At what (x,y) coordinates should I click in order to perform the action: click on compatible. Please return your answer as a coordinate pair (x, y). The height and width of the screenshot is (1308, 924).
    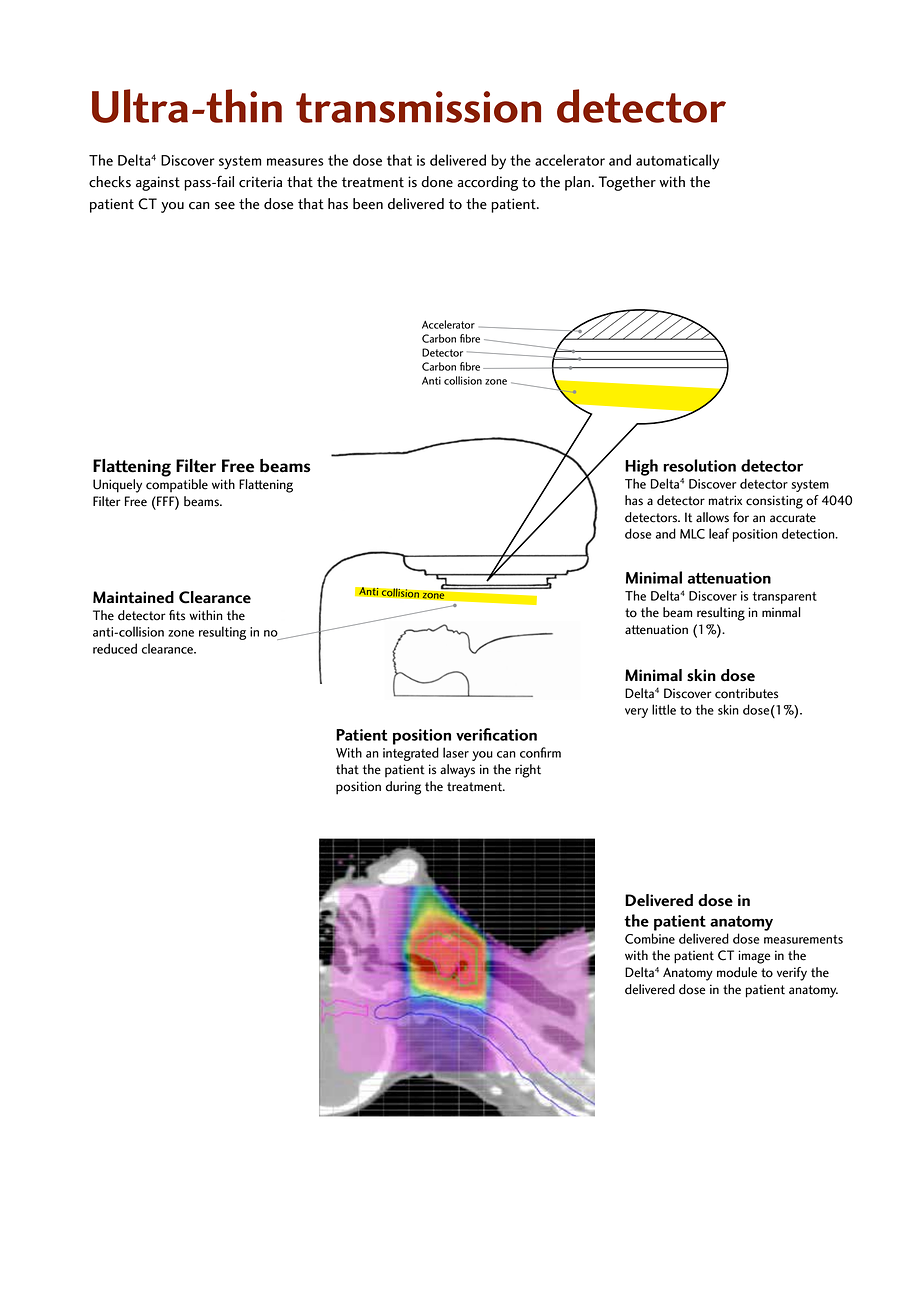
    Looking at the image, I should click on (177, 485).
